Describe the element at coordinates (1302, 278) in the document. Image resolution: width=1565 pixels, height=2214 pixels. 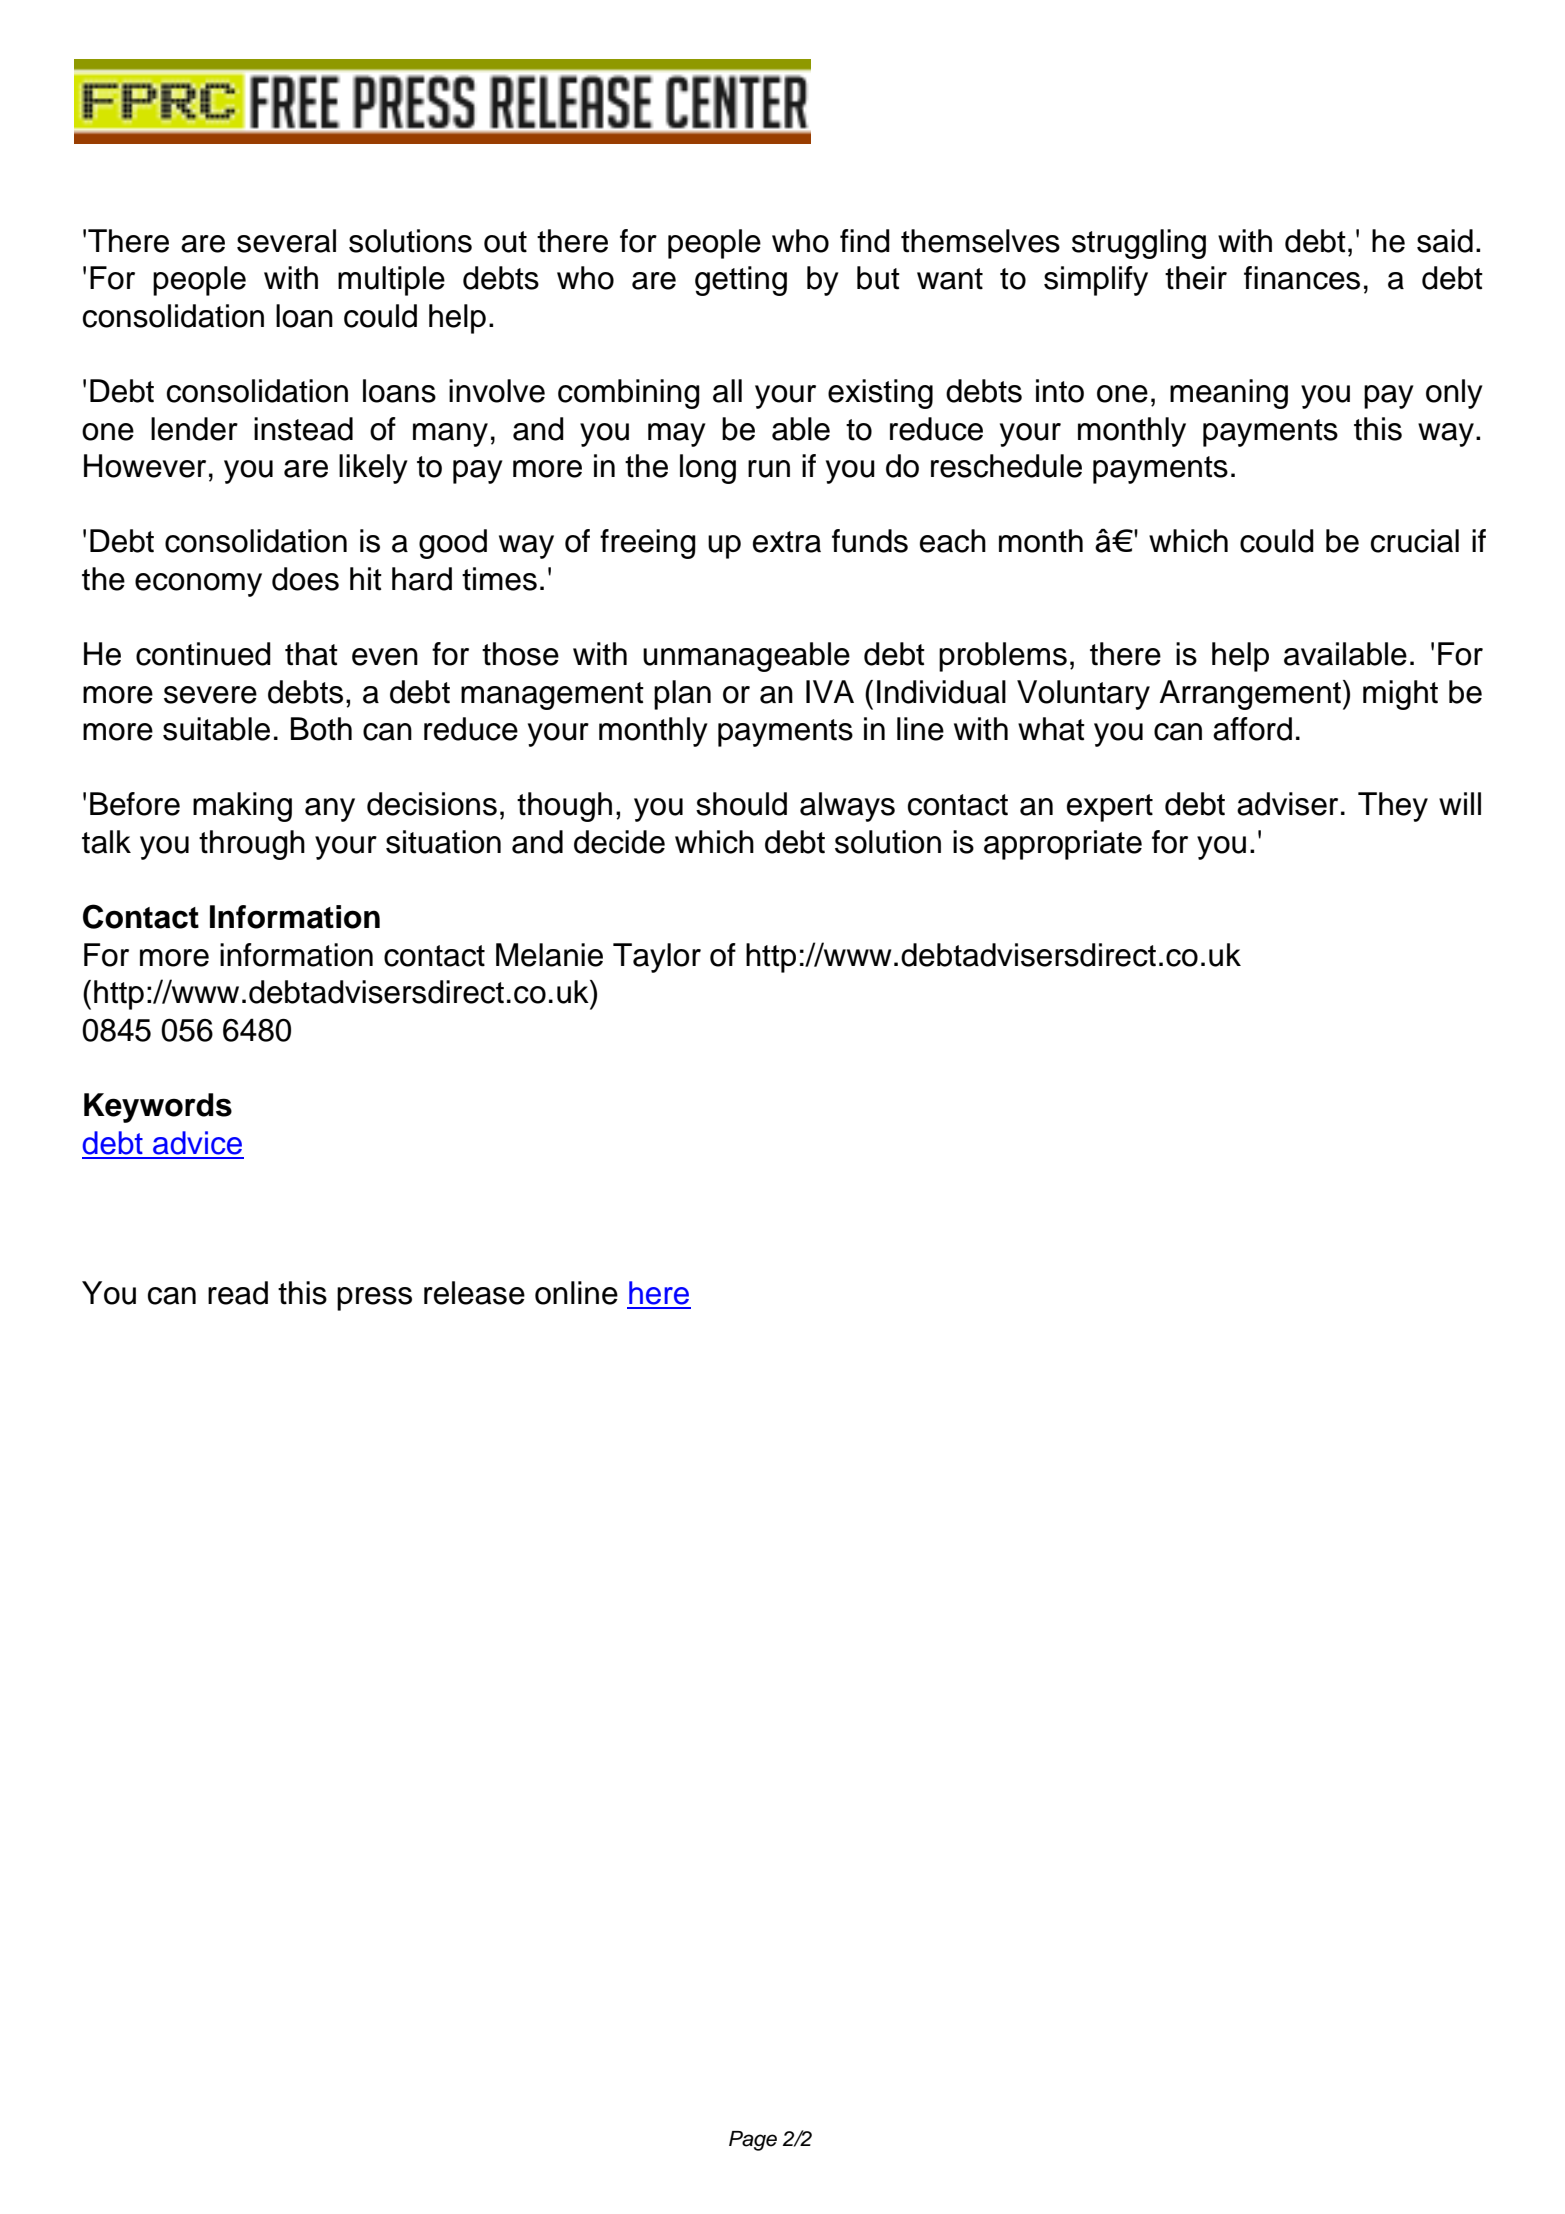
I see `finances` at that location.
